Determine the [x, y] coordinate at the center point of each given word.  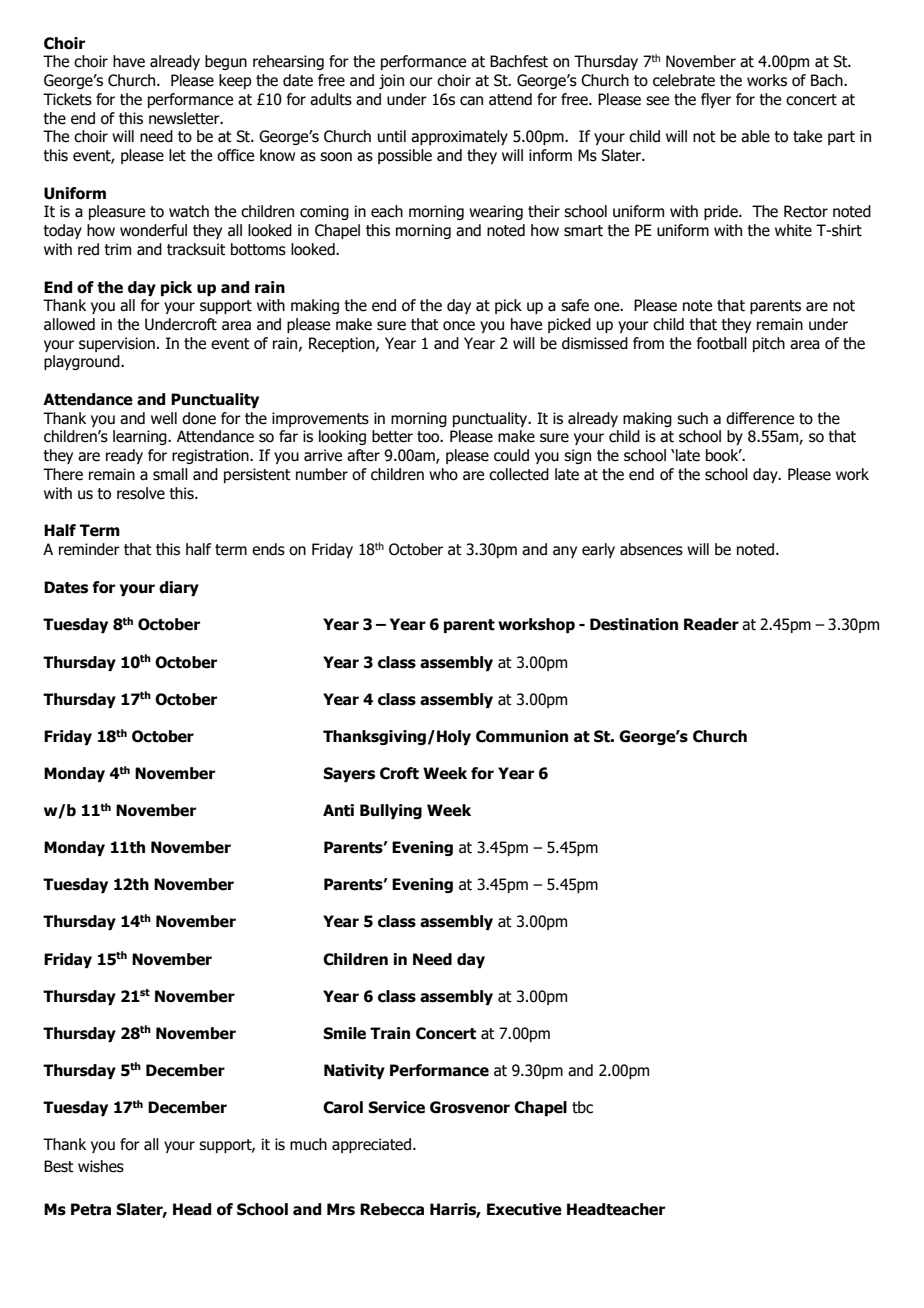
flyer [716, 100]
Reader [711, 624]
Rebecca [392, 1209]
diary [179, 588]
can [471, 101]
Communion [522, 736]
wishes [101, 1166]
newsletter [185, 118]
